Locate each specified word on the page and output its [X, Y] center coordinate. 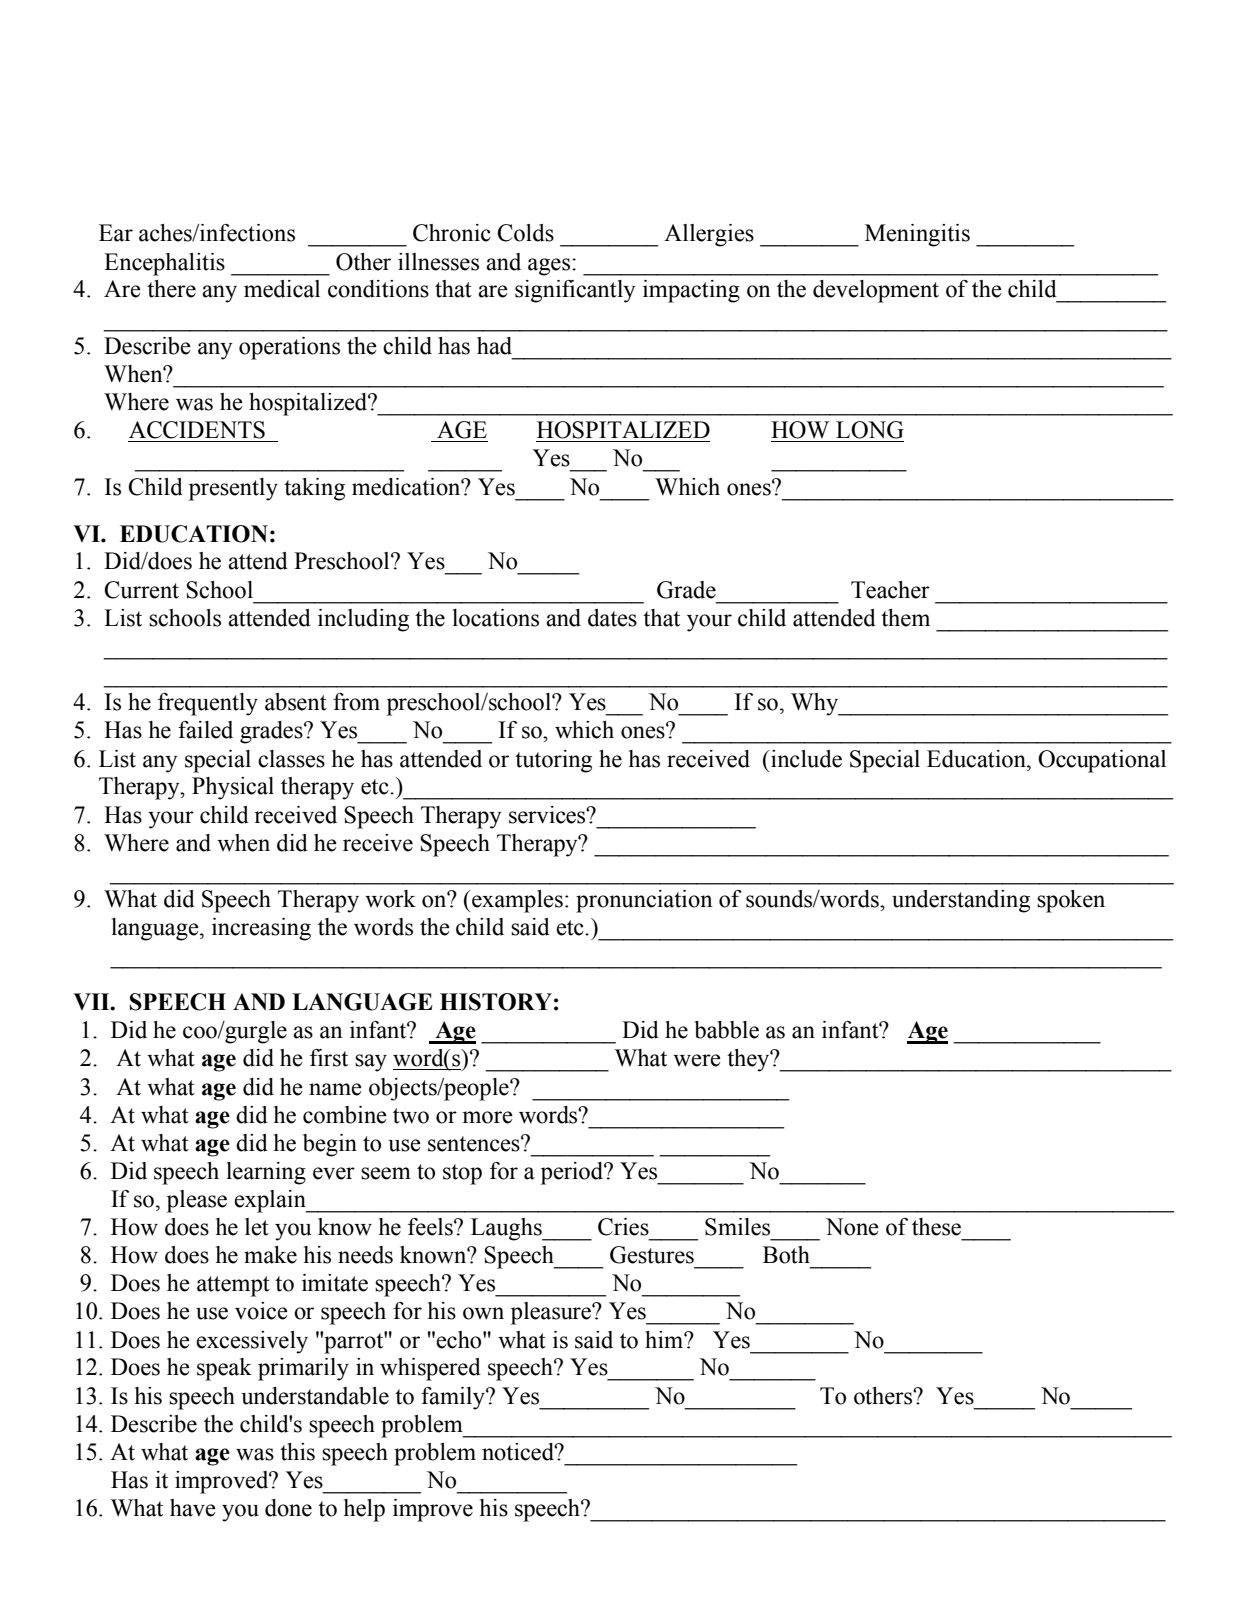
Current [141, 590]
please [197, 1201]
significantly [575, 291]
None [852, 1227]
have [193, 1508]
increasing [261, 929]
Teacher [890, 590]
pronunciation [644, 901]
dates [612, 618]
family [454, 1398]
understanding [961, 901]
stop [462, 1174]
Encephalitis [164, 264]
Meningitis [917, 235]
